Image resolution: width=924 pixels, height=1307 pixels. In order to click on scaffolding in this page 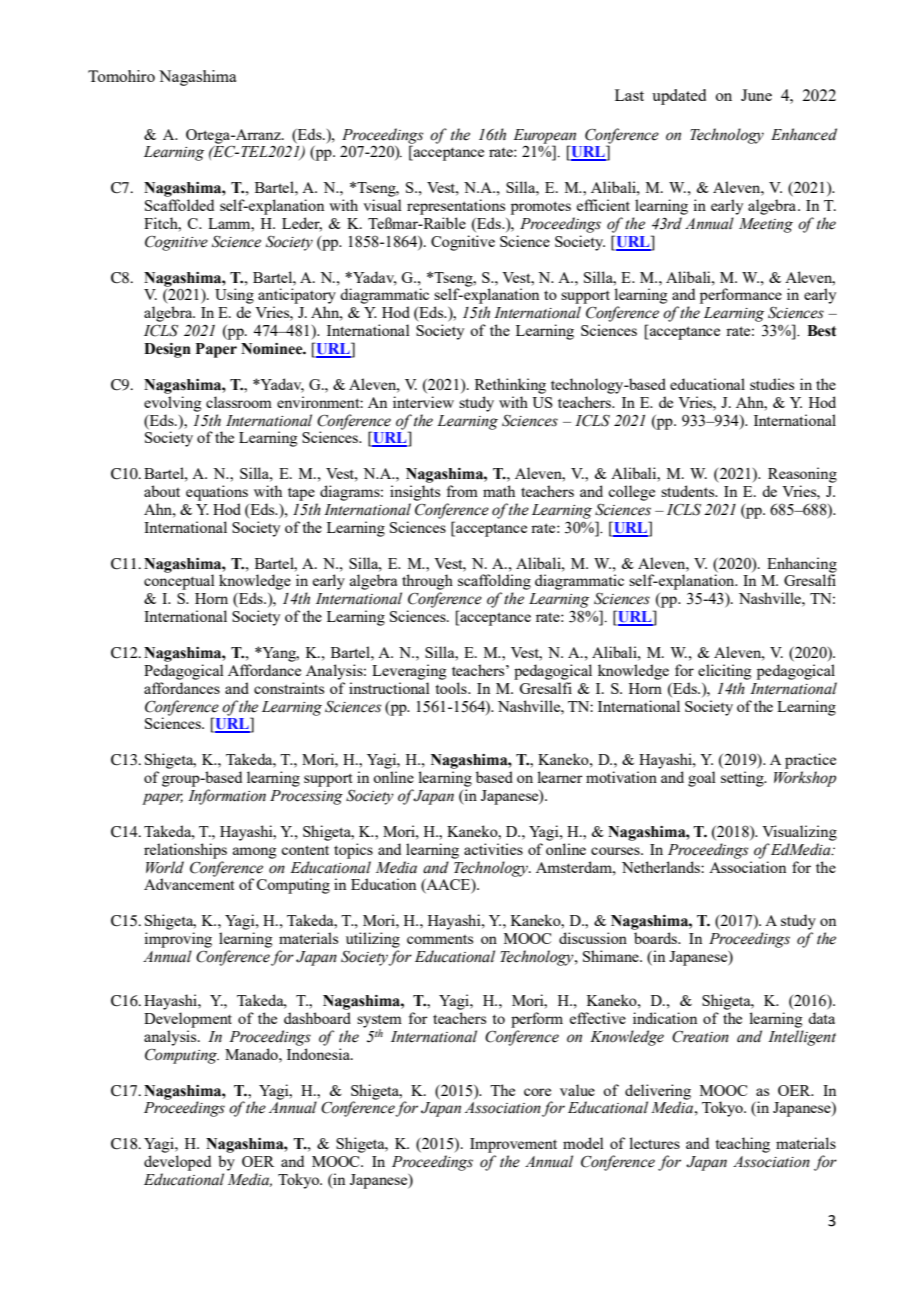, I will do `click(494, 582)`.
